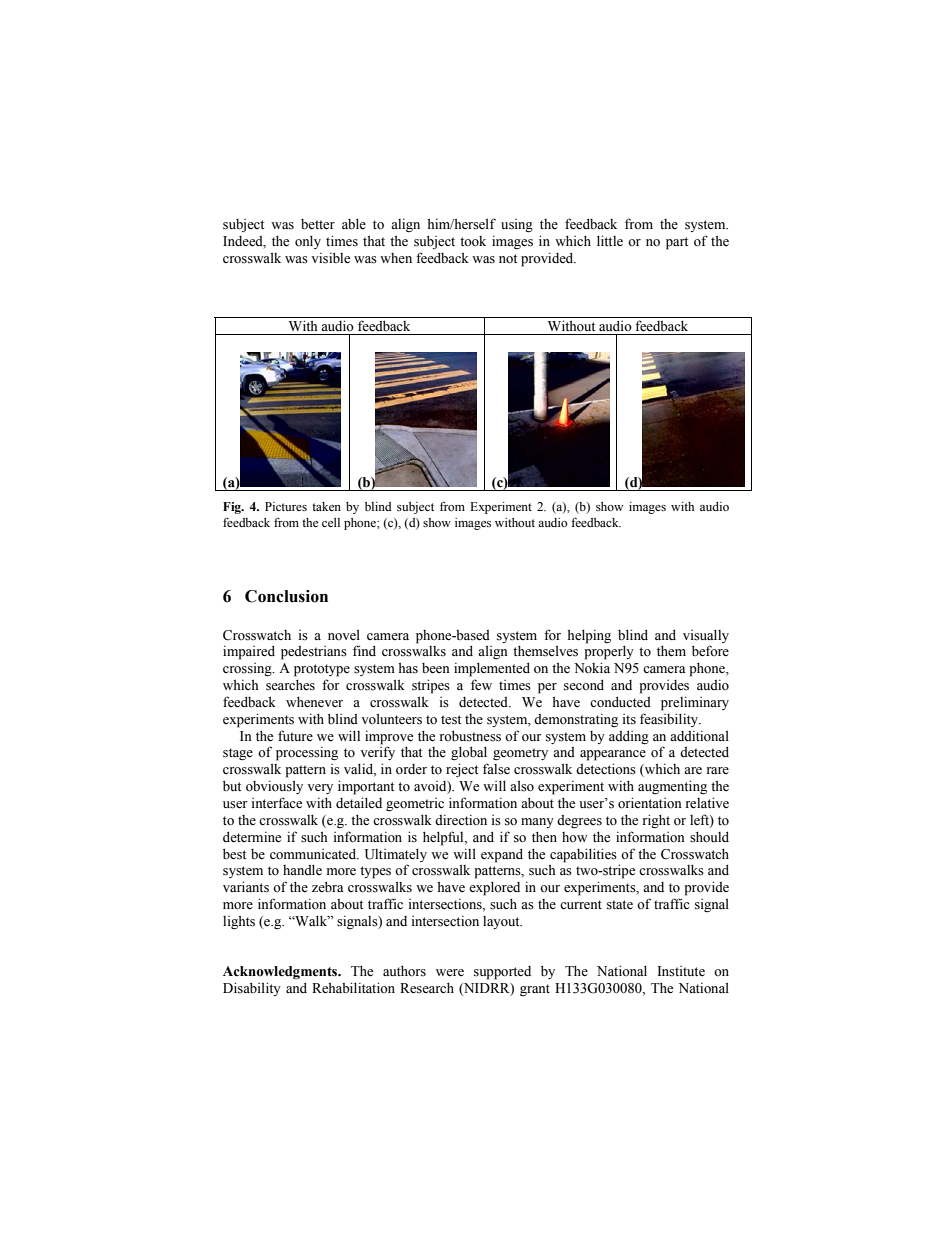 The height and width of the document is (1233, 952). Describe the element at coordinates (677, 243) in the document. I see `part` at that location.
